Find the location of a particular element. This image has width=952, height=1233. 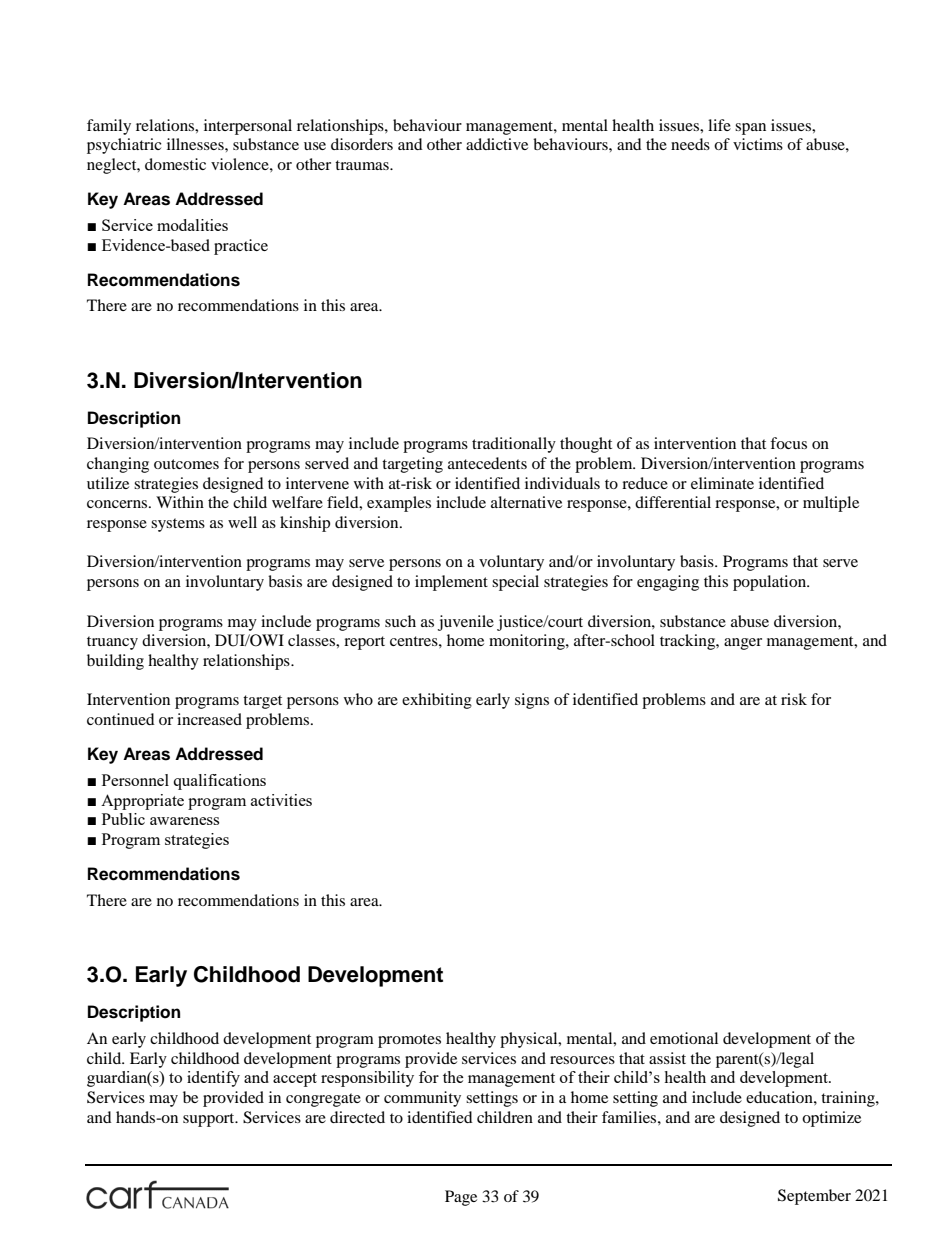

anger is located at coordinates (743, 644).
